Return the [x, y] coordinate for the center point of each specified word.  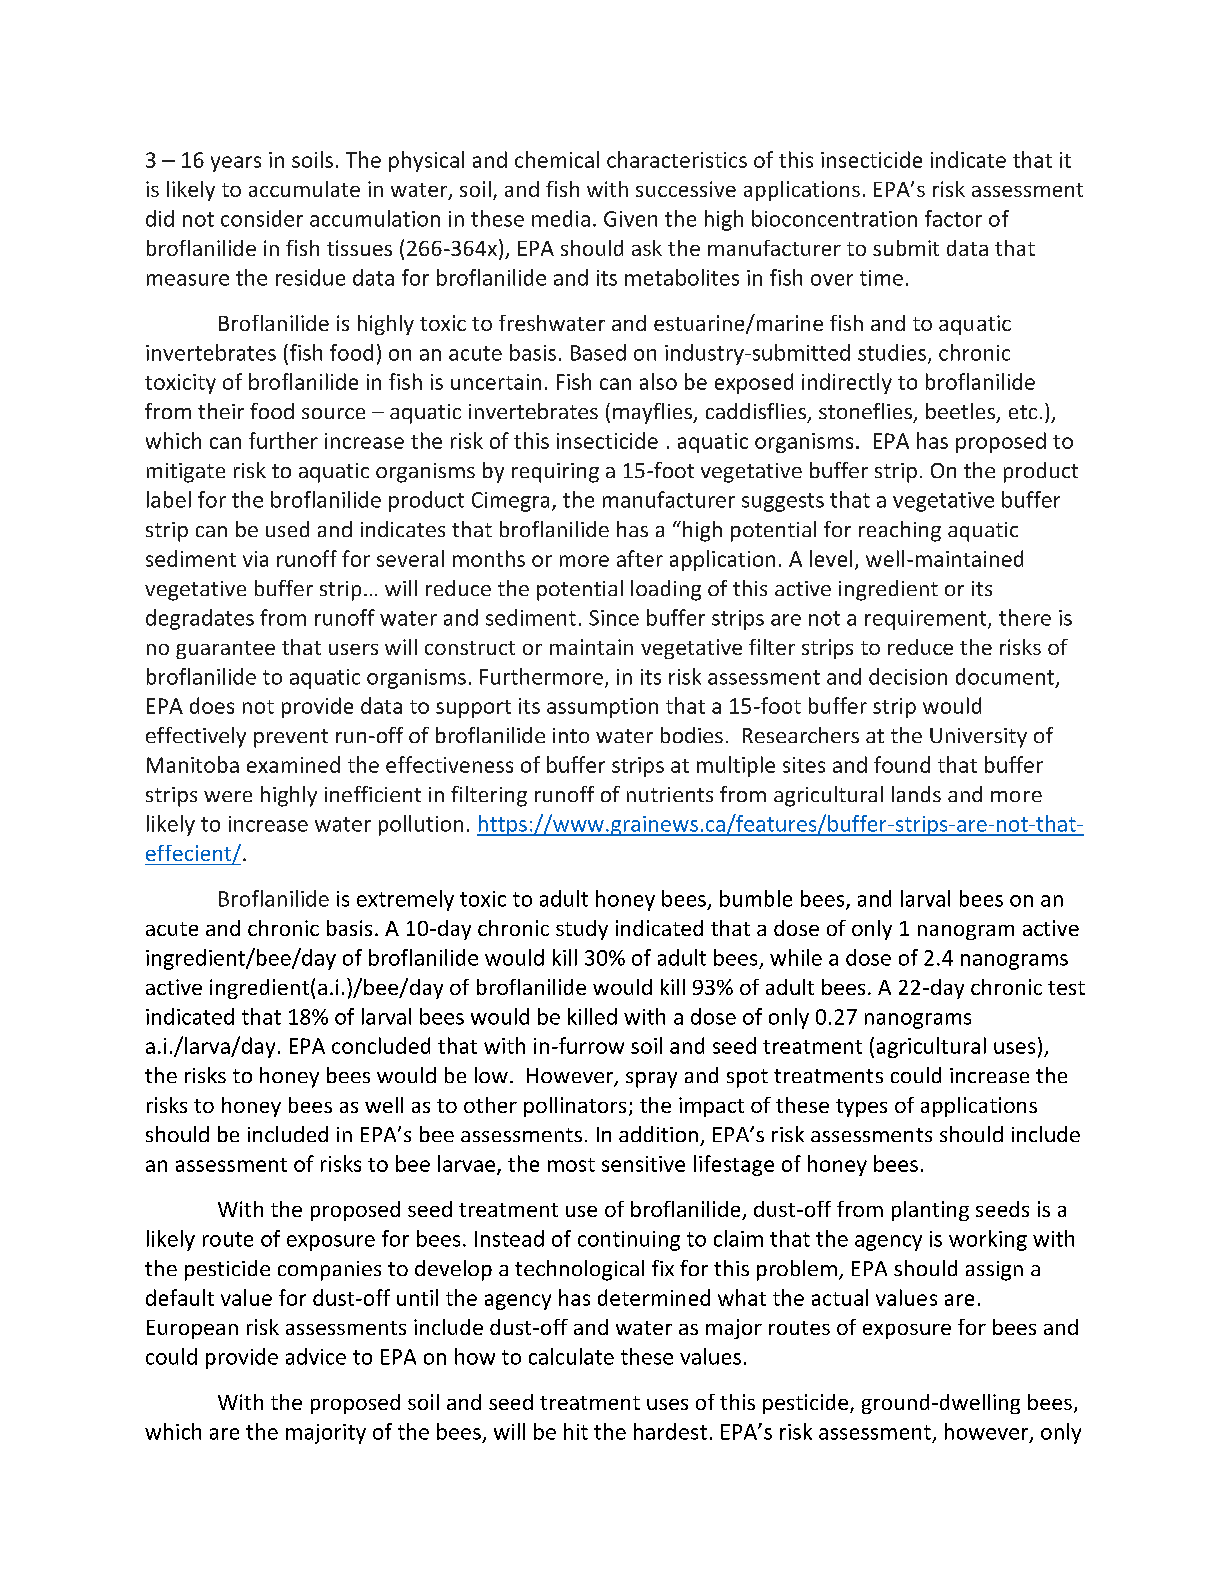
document [1005, 676]
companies [329, 1271]
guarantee [225, 650]
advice [316, 1356]
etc [1023, 412]
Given [630, 219]
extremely [405, 900]
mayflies [653, 413]
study [582, 930]
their [221, 411]
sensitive [643, 1164]
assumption [602, 708]
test [1066, 988]
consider [262, 218]
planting [930, 1211]
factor [953, 218]
